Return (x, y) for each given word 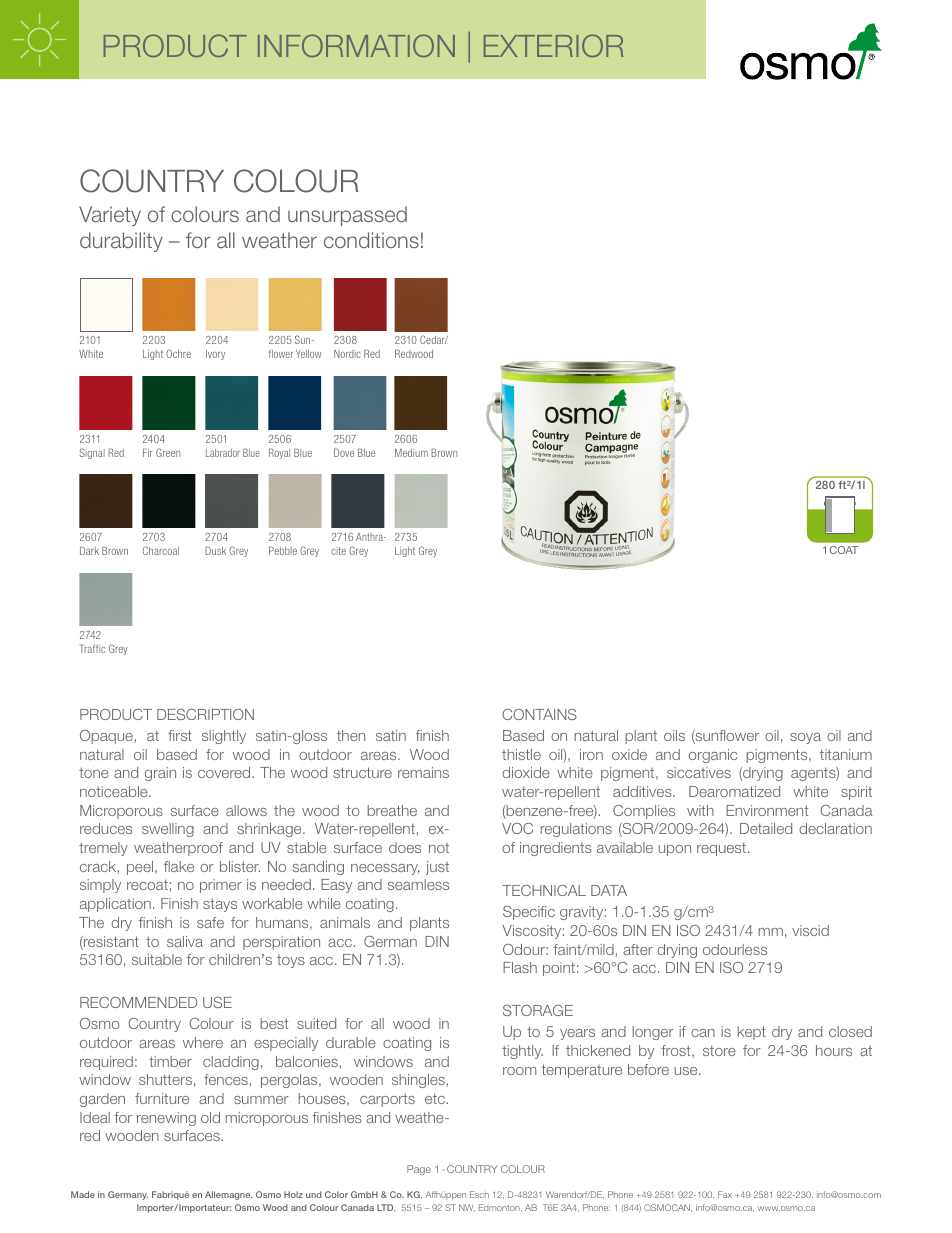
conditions (371, 240)
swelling (168, 830)
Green (168, 452)
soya (805, 738)
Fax (725, 1194)
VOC (517, 828)
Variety (110, 216)
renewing (166, 1119)
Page (419, 1170)
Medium (411, 452)
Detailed (766, 828)
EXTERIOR (553, 45)
